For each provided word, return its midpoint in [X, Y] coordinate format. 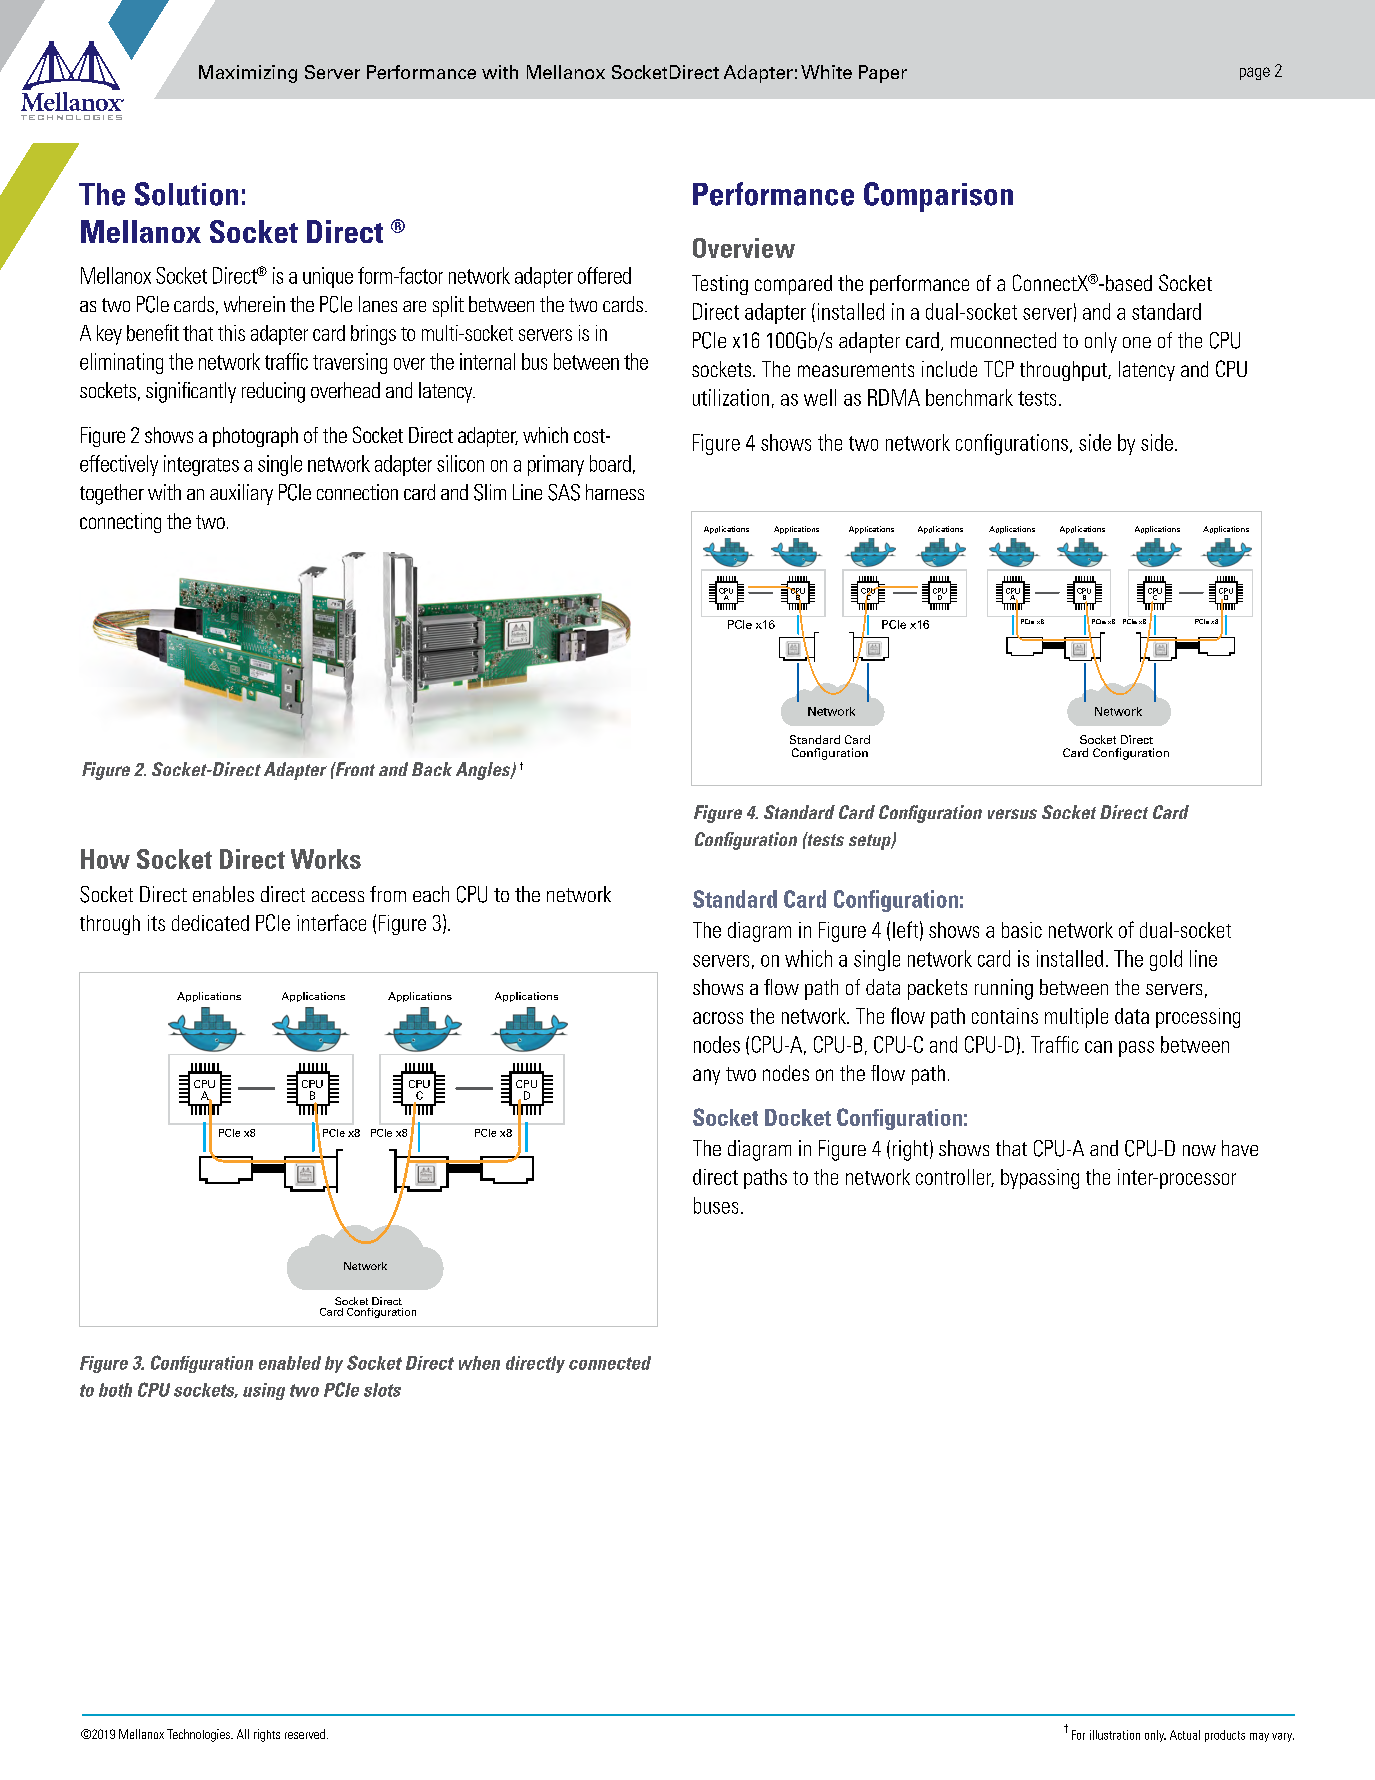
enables [223, 894]
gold [1166, 960]
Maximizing [248, 74]
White [826, 72]
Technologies [199, 1735]
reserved [305, 1734]
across [718, 1018]
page [1255, 73]
